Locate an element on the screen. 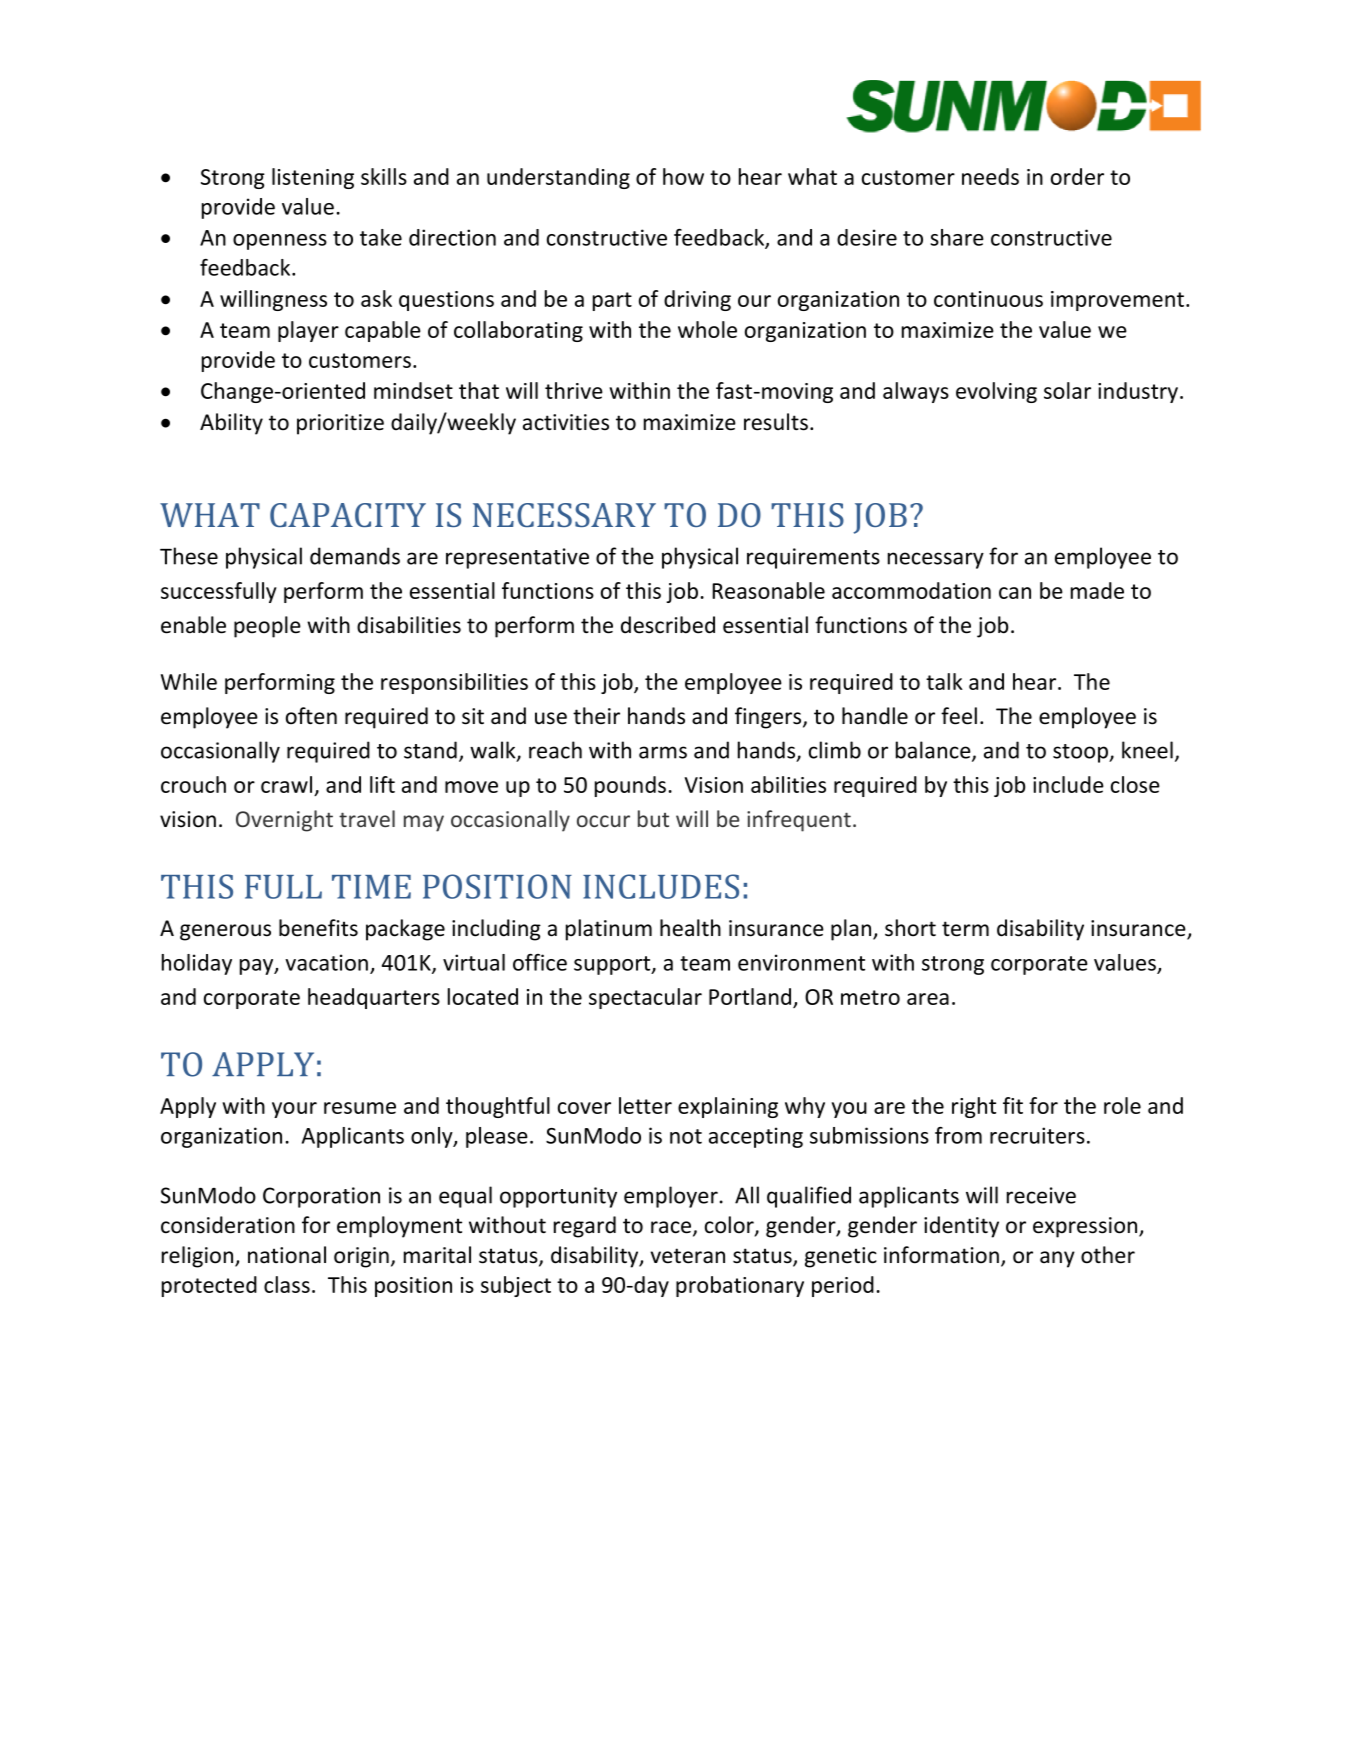 This screenshot has width=1361, height=1761. listening is located at coordinates (313, 178).
